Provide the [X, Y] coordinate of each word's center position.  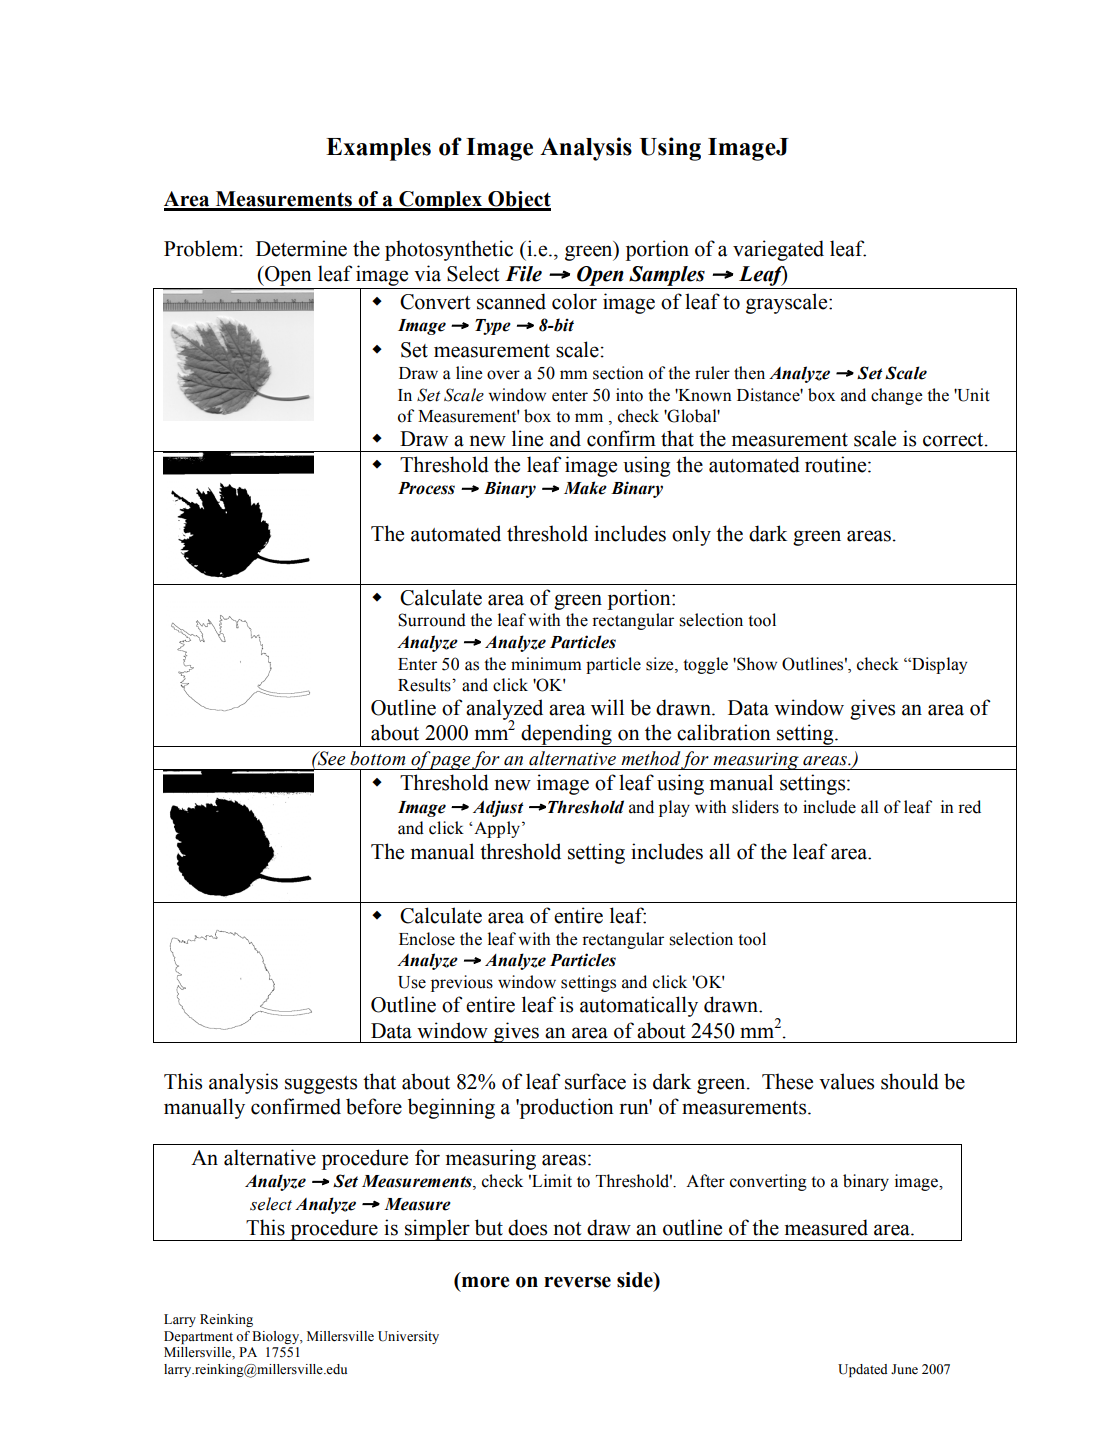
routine [837, 464]
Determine [301, 248]
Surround [432, 620]
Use [412, 982]
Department [198, 1337]
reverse [577, 1282]
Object [518, 201]
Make [585, 488]
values [846, 1081]
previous [462, 983]
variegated [778, 250]
